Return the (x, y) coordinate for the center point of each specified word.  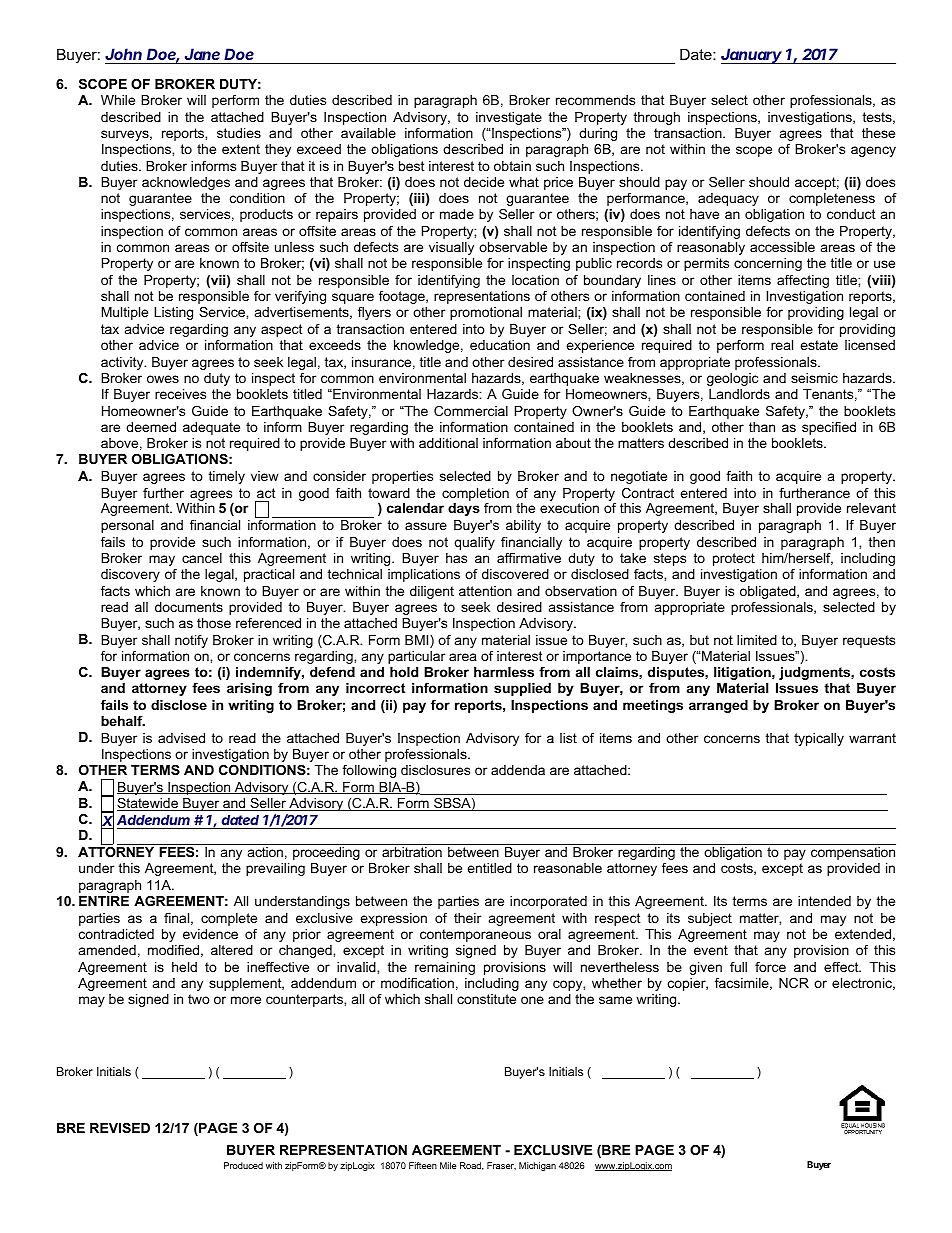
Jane (202, 54)
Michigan (537, 1166)
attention (485, 591)
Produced (243, 1165)
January (753, 56)
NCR (794, 983)
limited (757, 640)
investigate (509, 118)
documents (189, 607)
